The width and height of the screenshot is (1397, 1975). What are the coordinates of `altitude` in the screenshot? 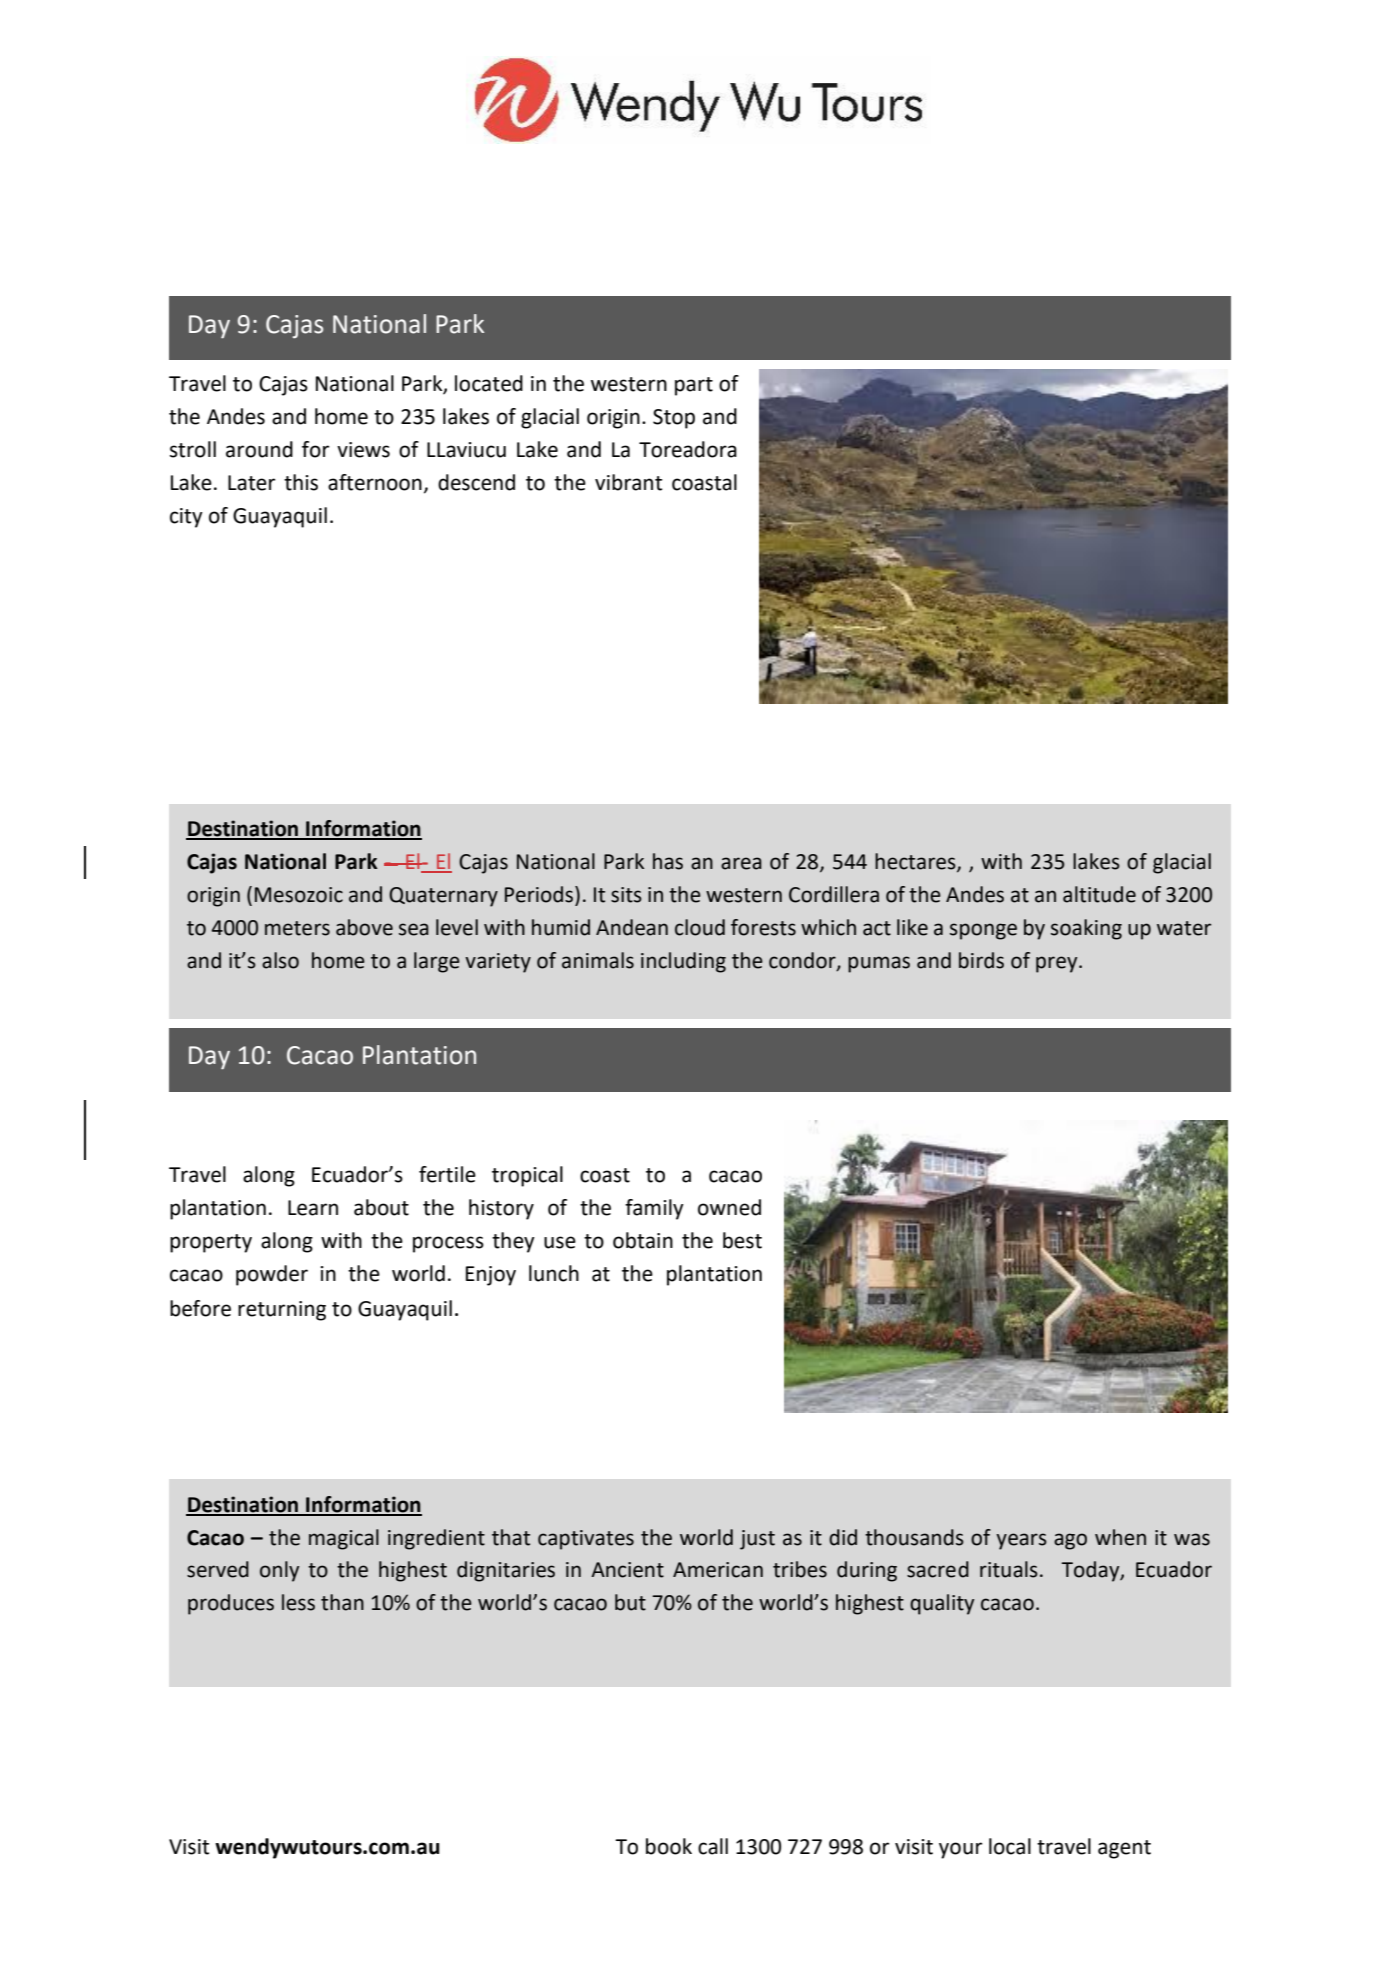 It's located at (1099, 894).
